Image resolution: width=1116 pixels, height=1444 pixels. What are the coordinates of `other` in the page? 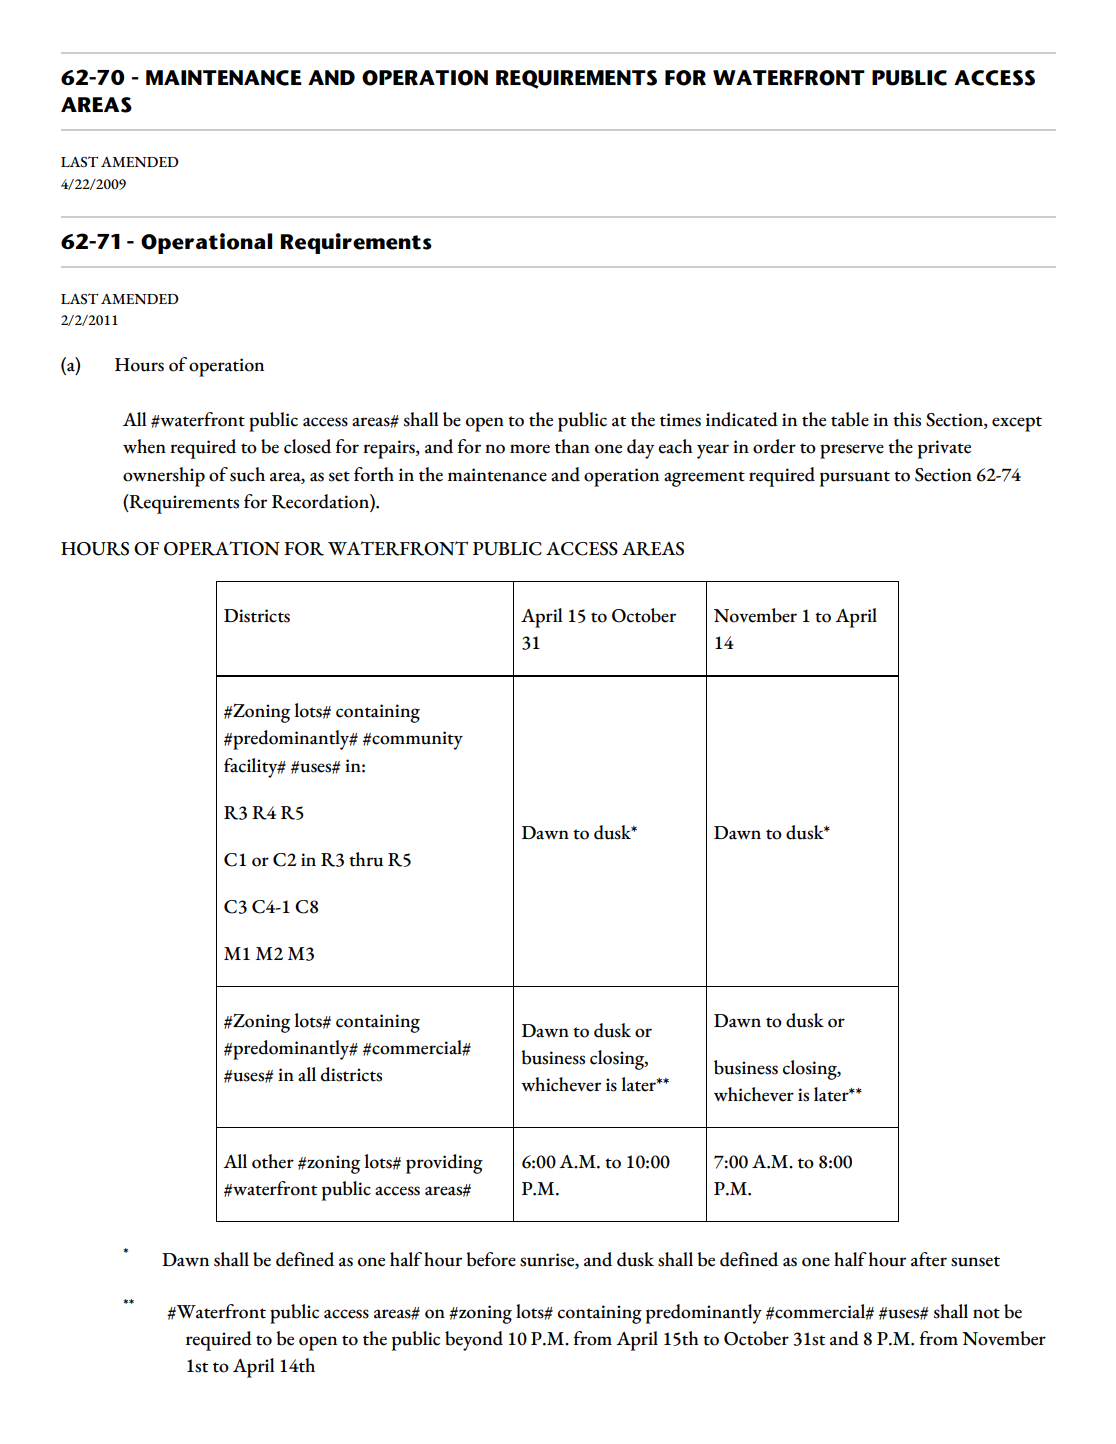 It's located at (273, 1161).
